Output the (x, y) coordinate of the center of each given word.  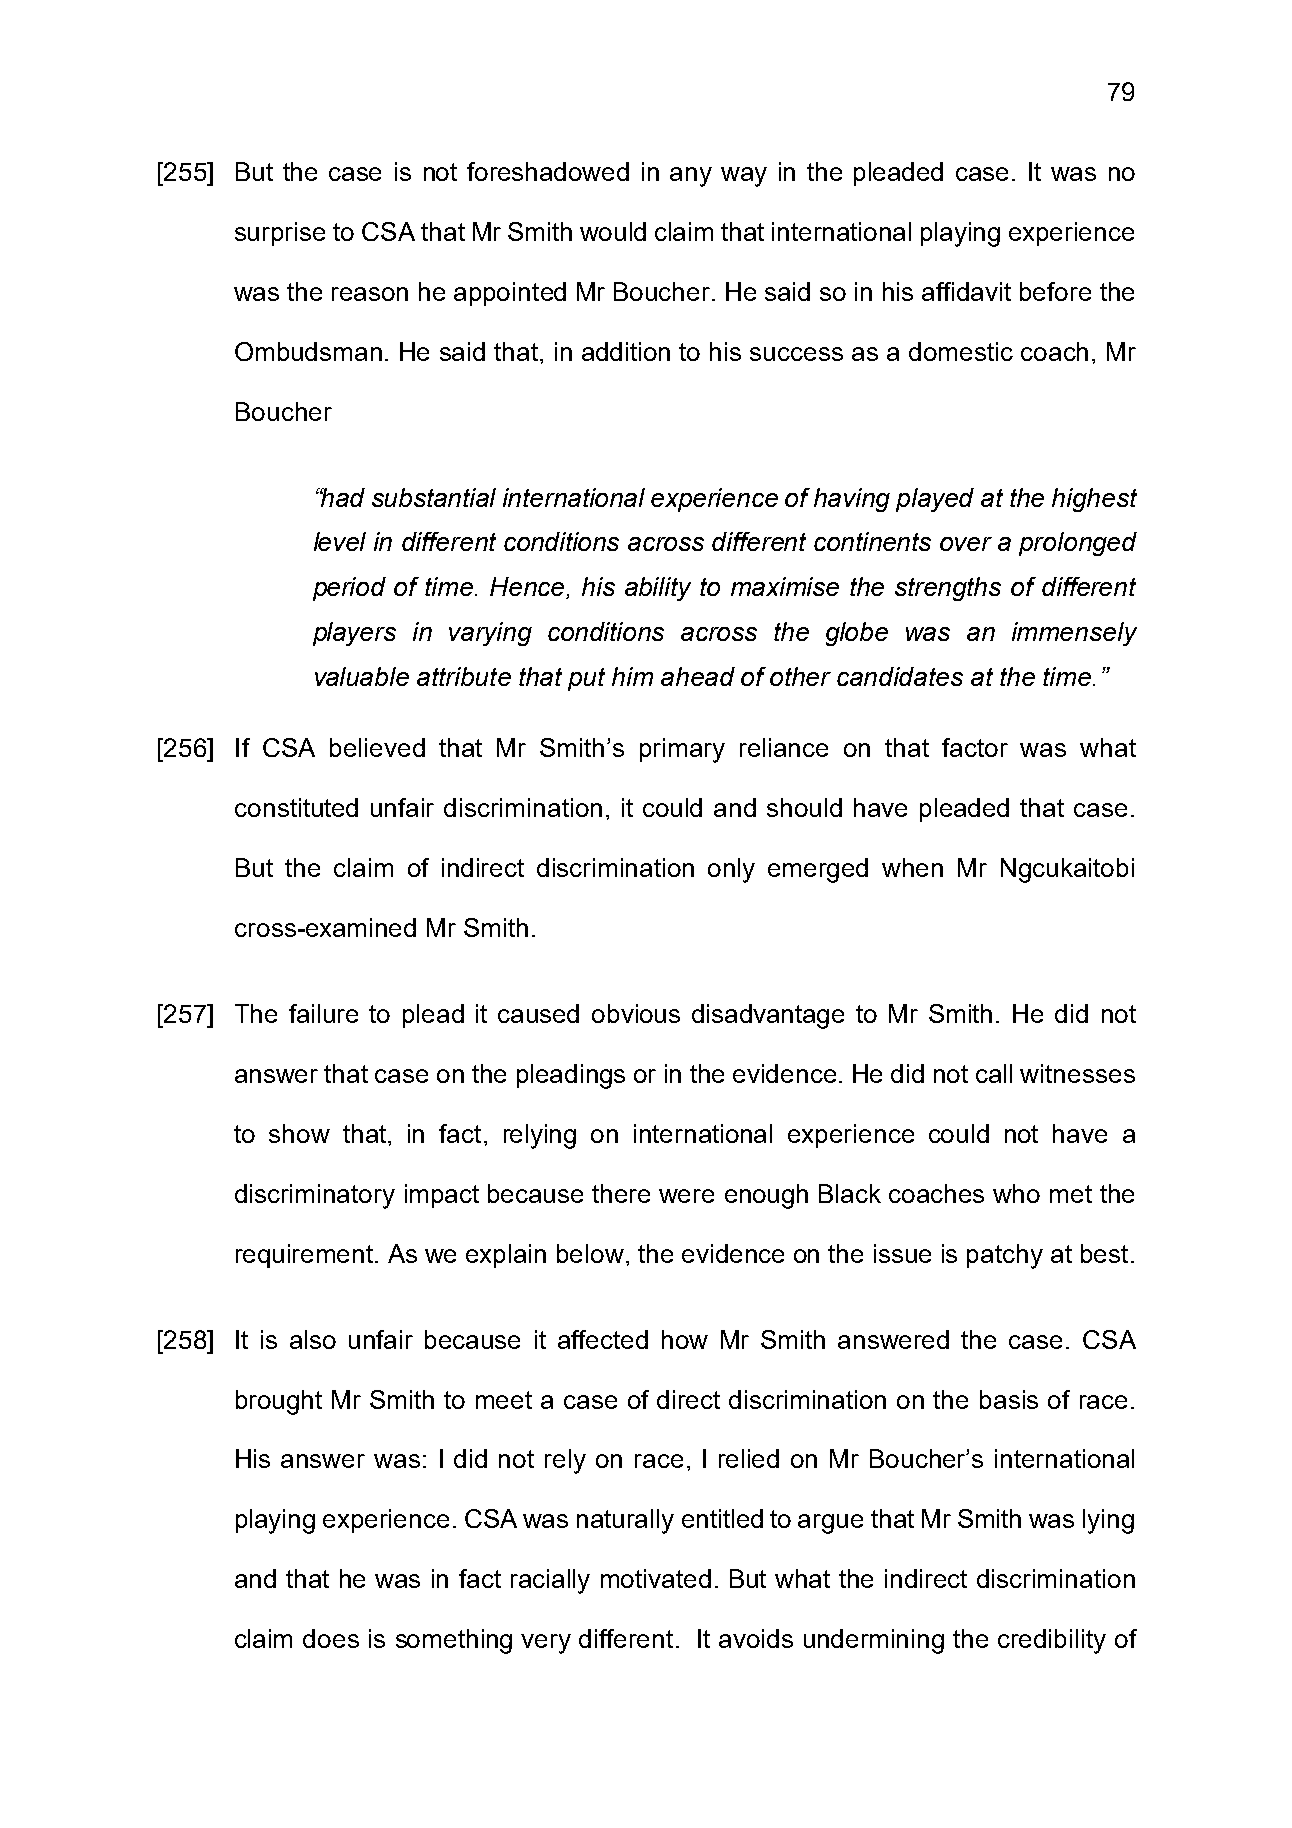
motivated (656, 1578)
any (691, 177)
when (912, 867)
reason (370, 294)
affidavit (966, 291)
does (331, 1638)
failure (323, 1013)
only (731, 870)
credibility (1052, 1641)
